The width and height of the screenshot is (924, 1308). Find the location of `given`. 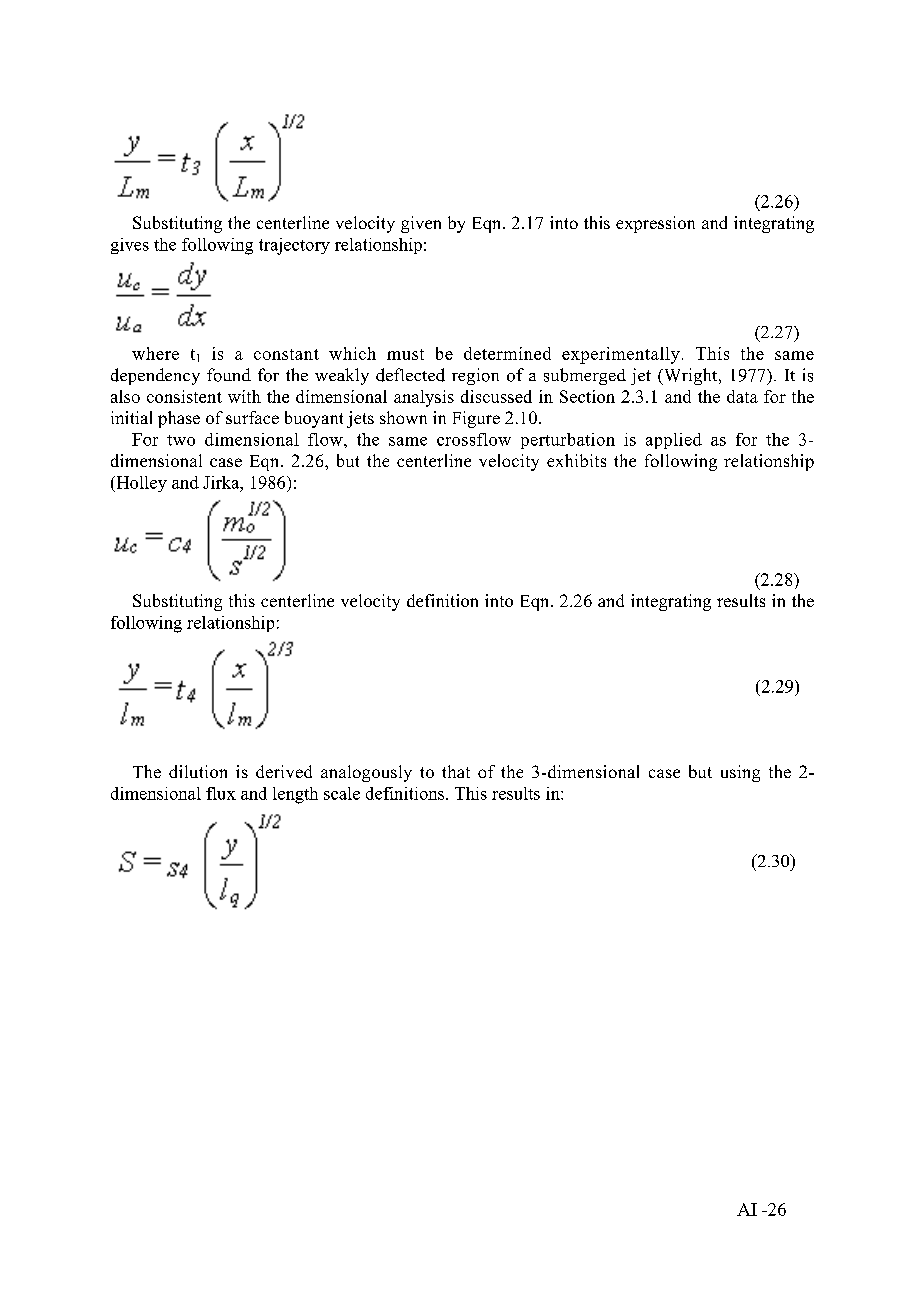

given is located at coordinates (421, 224).
